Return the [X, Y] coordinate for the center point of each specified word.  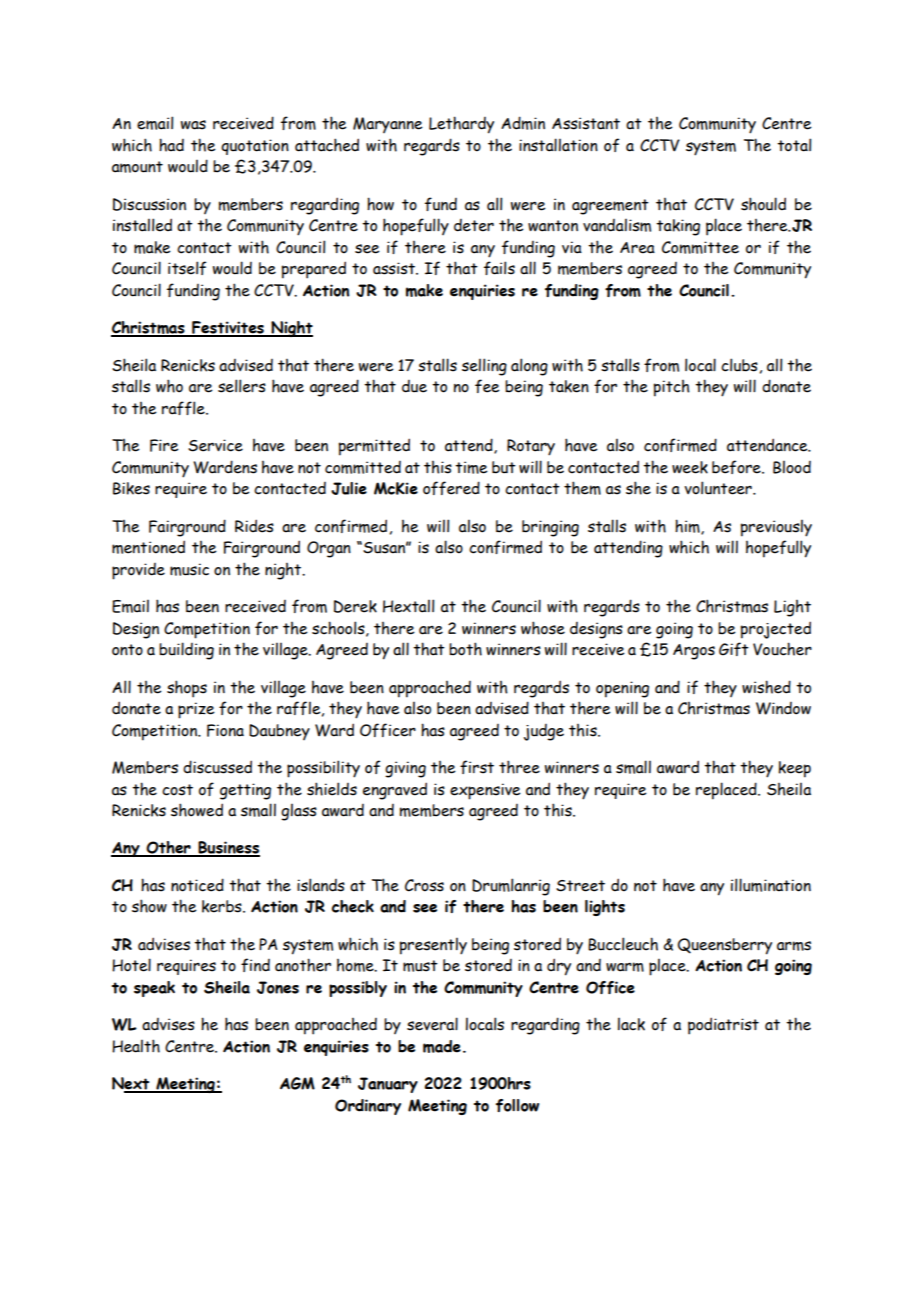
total [794, 145]
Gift [734, 649]
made [442, 1046]
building [186, 651]
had [171, 145]
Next [132, 1084]
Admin [523, 123]
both [465, 649]
